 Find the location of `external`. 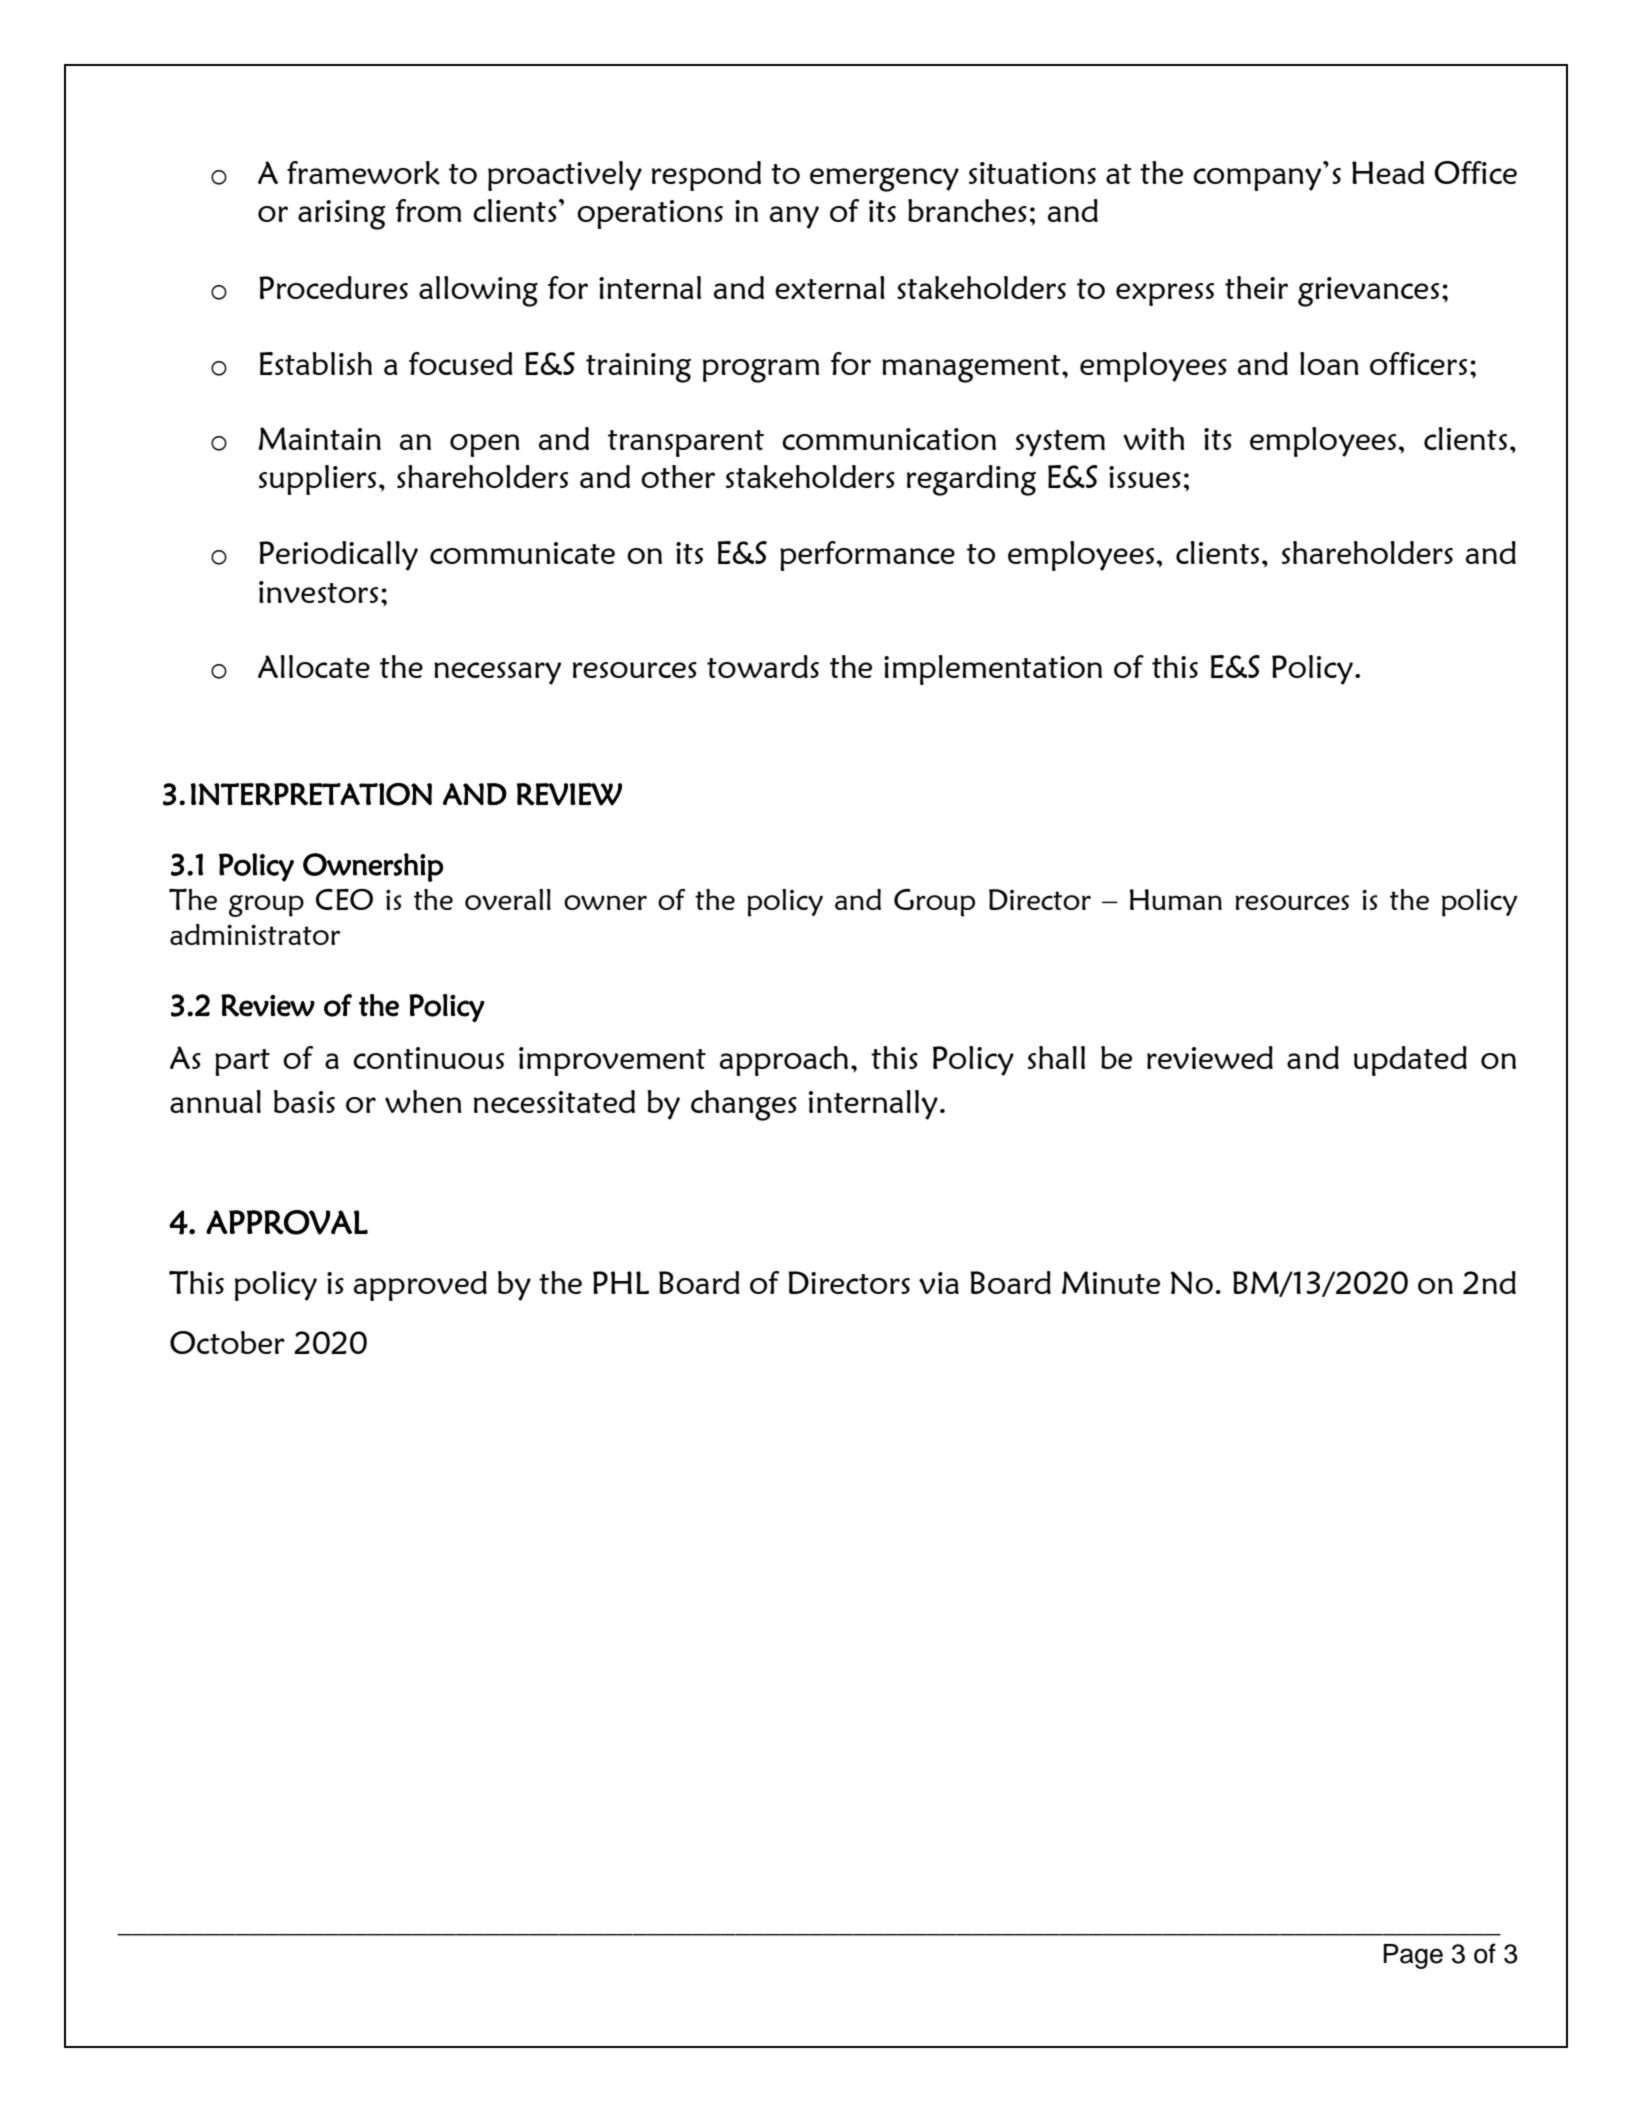

external is located at coordinates (830, 287).
